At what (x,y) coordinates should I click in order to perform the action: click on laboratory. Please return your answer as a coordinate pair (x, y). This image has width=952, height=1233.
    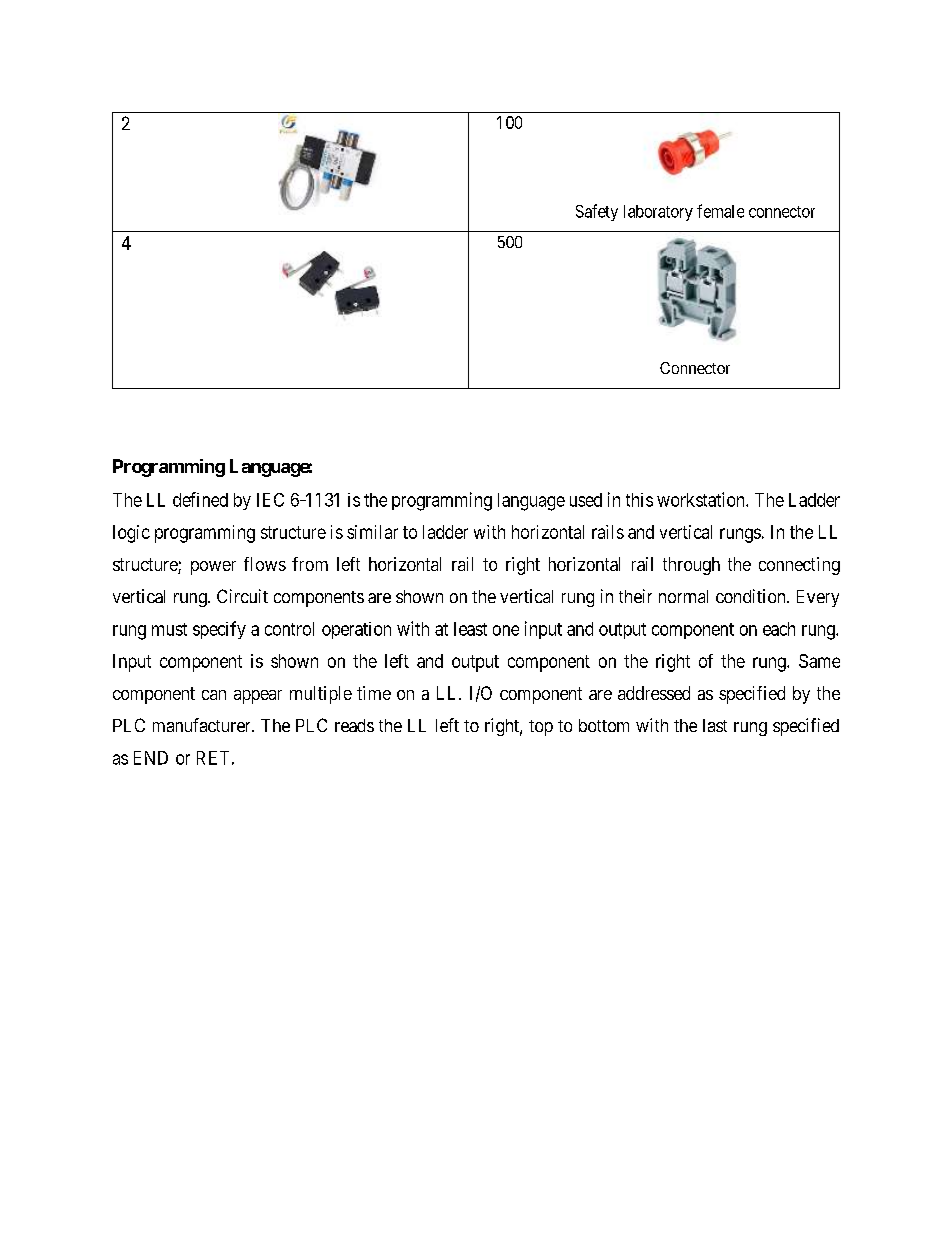
    Looking at the image, I should click on (658, 213).
